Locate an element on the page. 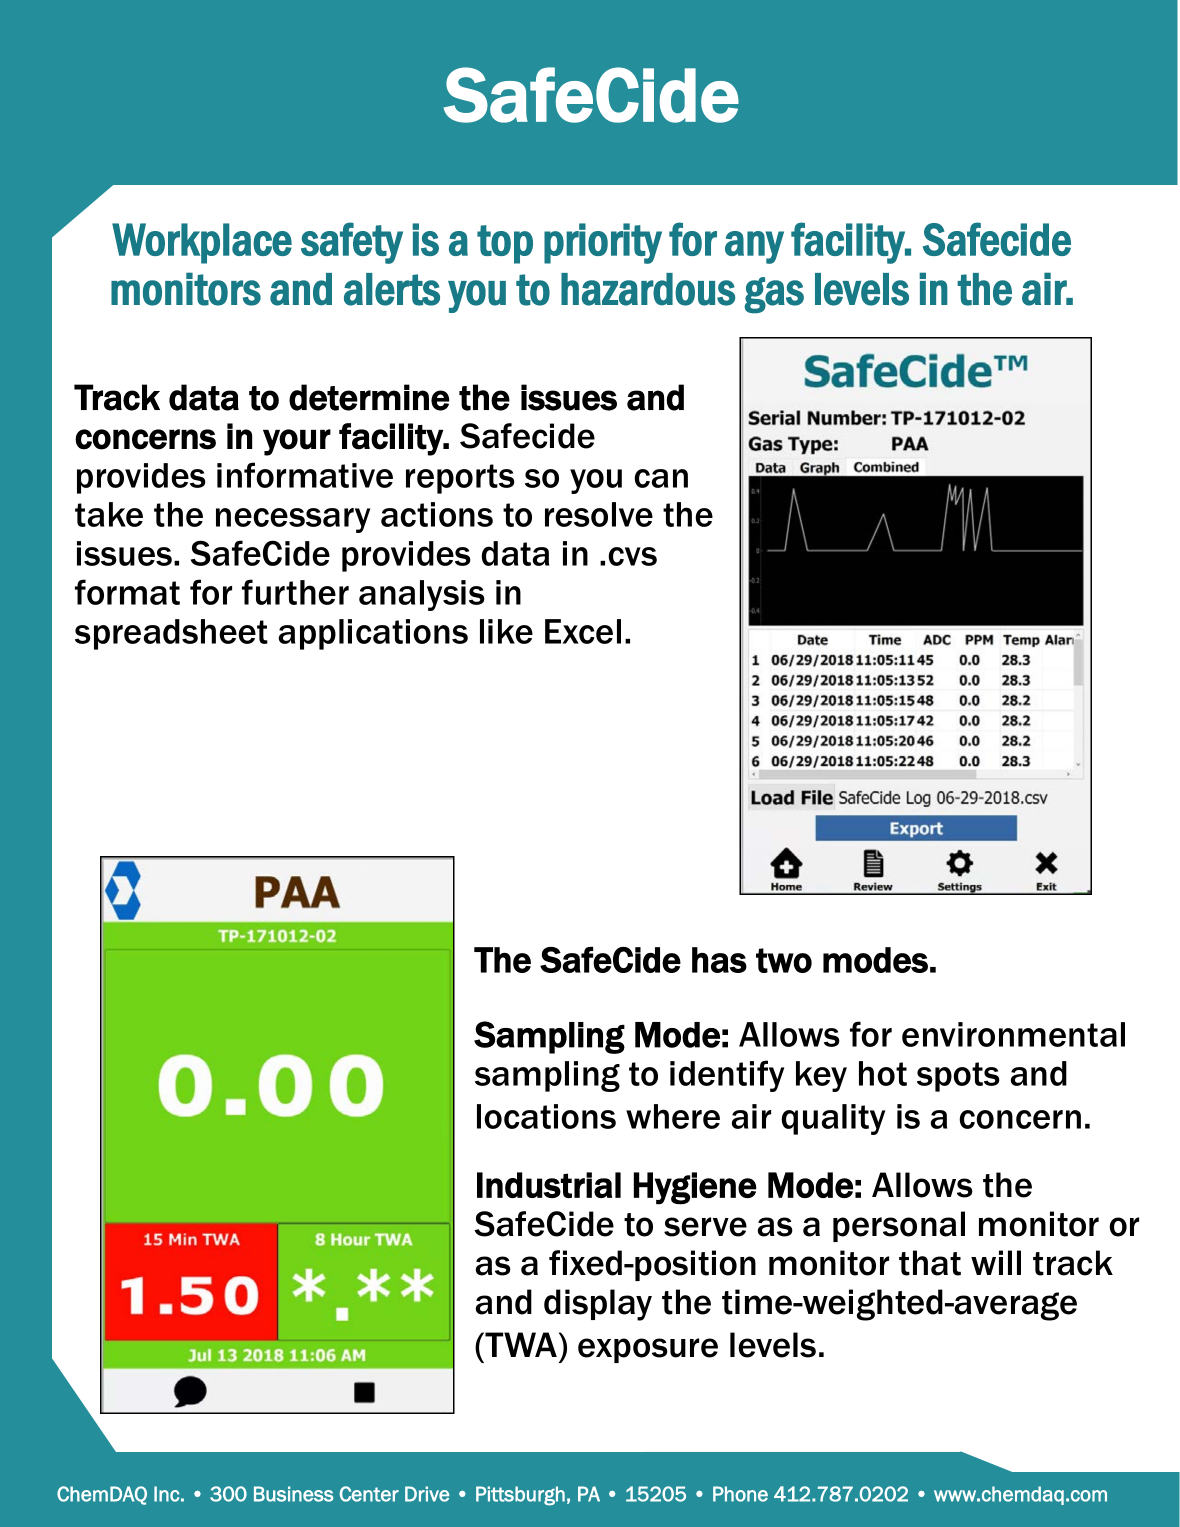 This page has width=1180, height=1527. Pittsburgh is located at coordinates (520, 1496).
